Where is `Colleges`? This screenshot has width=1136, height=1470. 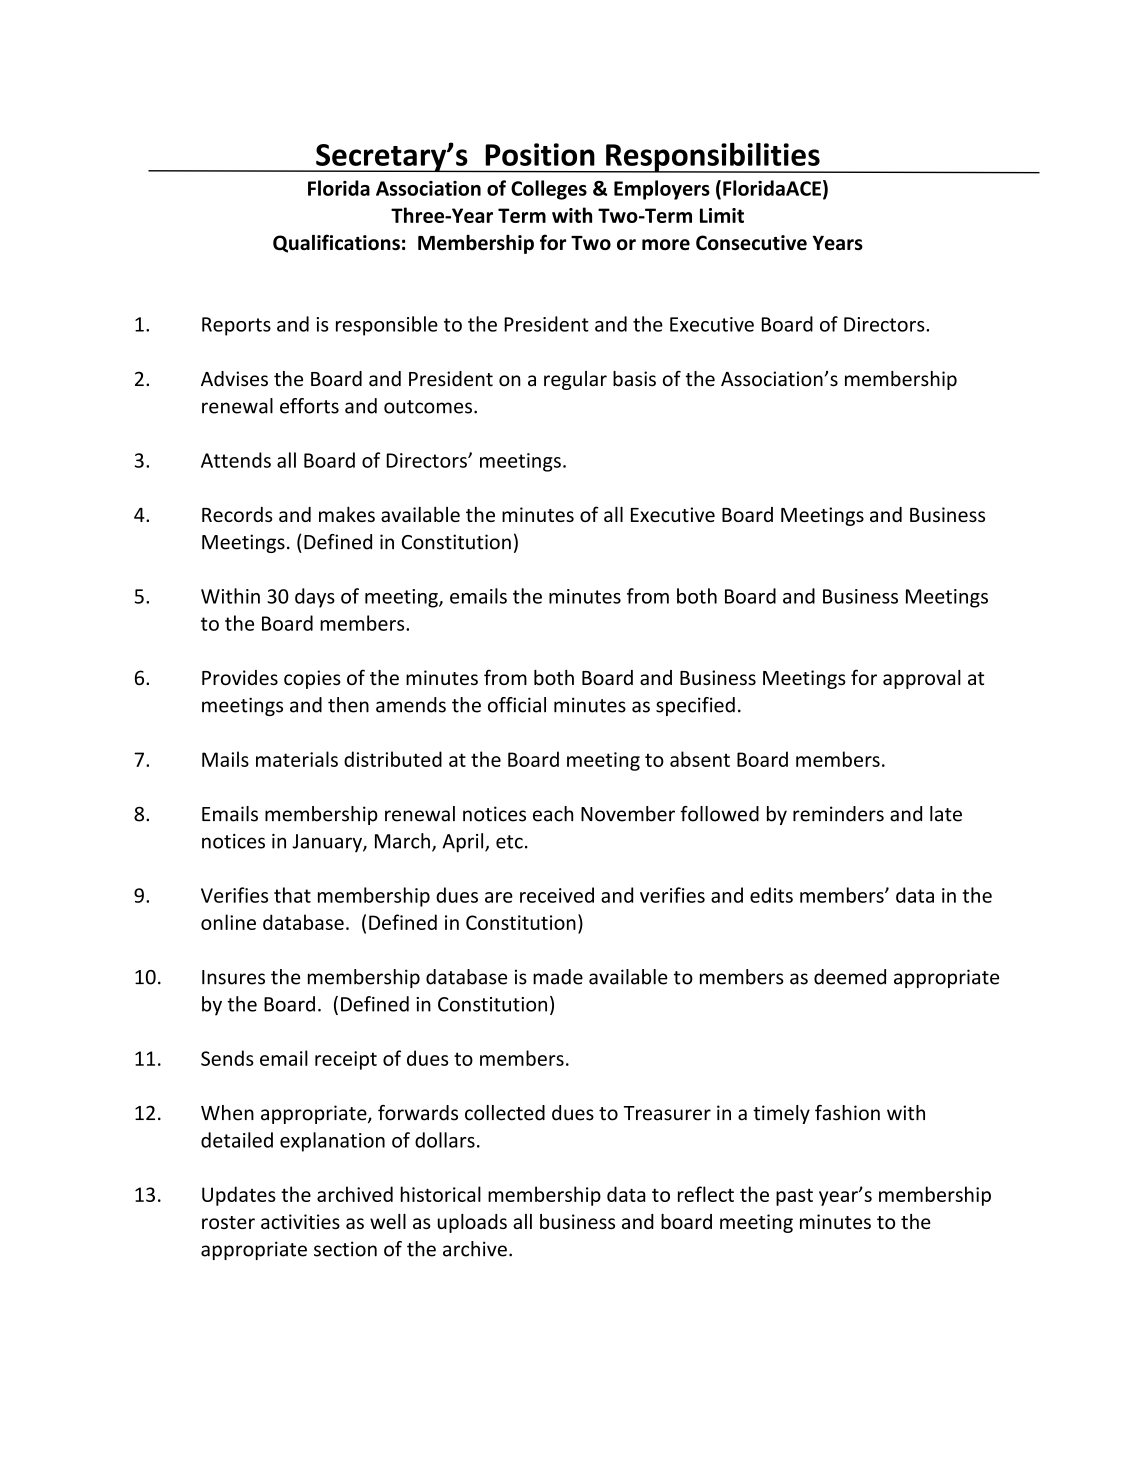 Colleges is located at coordinates (549, 190).
